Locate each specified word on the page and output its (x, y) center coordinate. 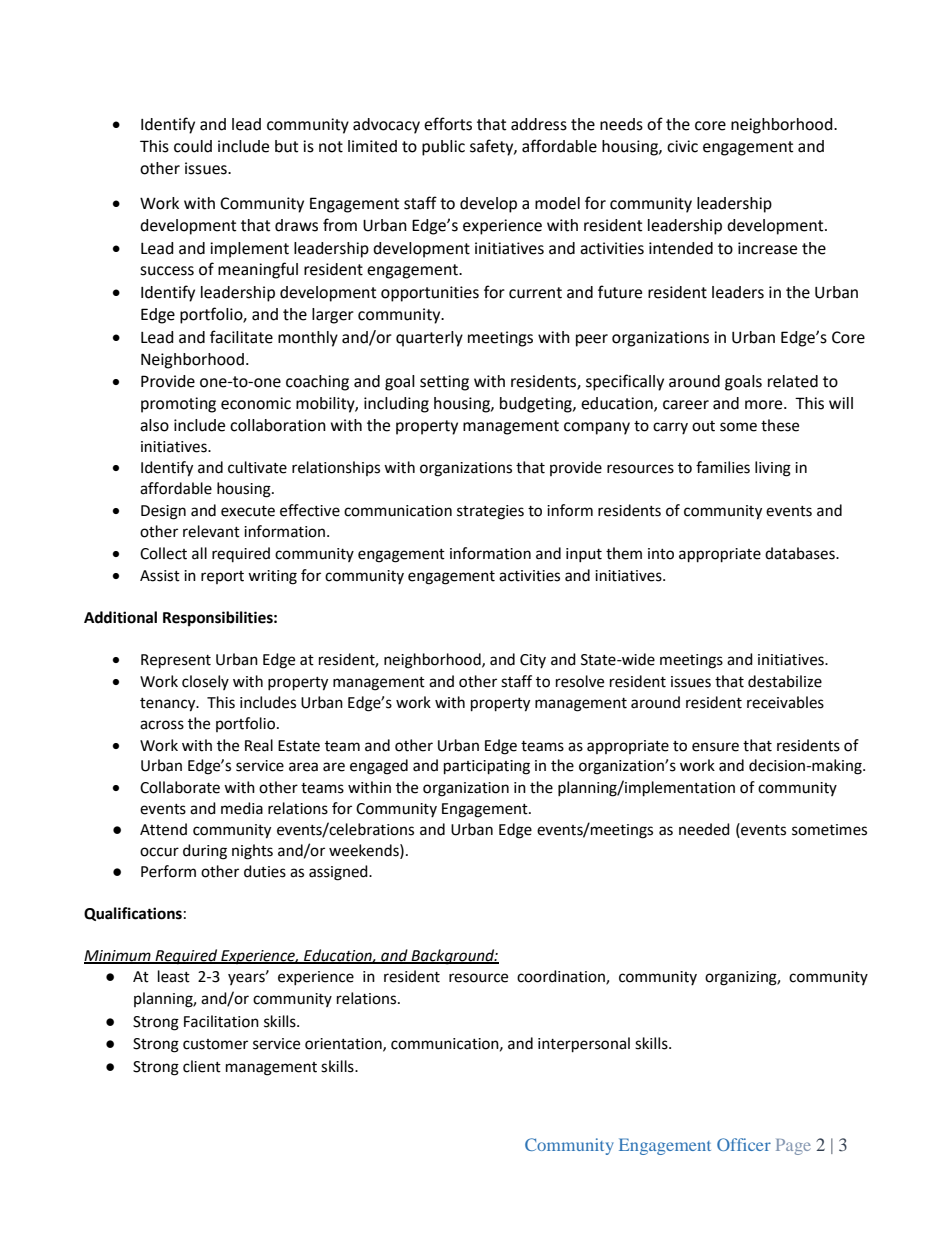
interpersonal (584, 1045)
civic (682, 146)
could (193, 146)
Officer (744, 1144)
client (202, 1066)
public (443, 148)
